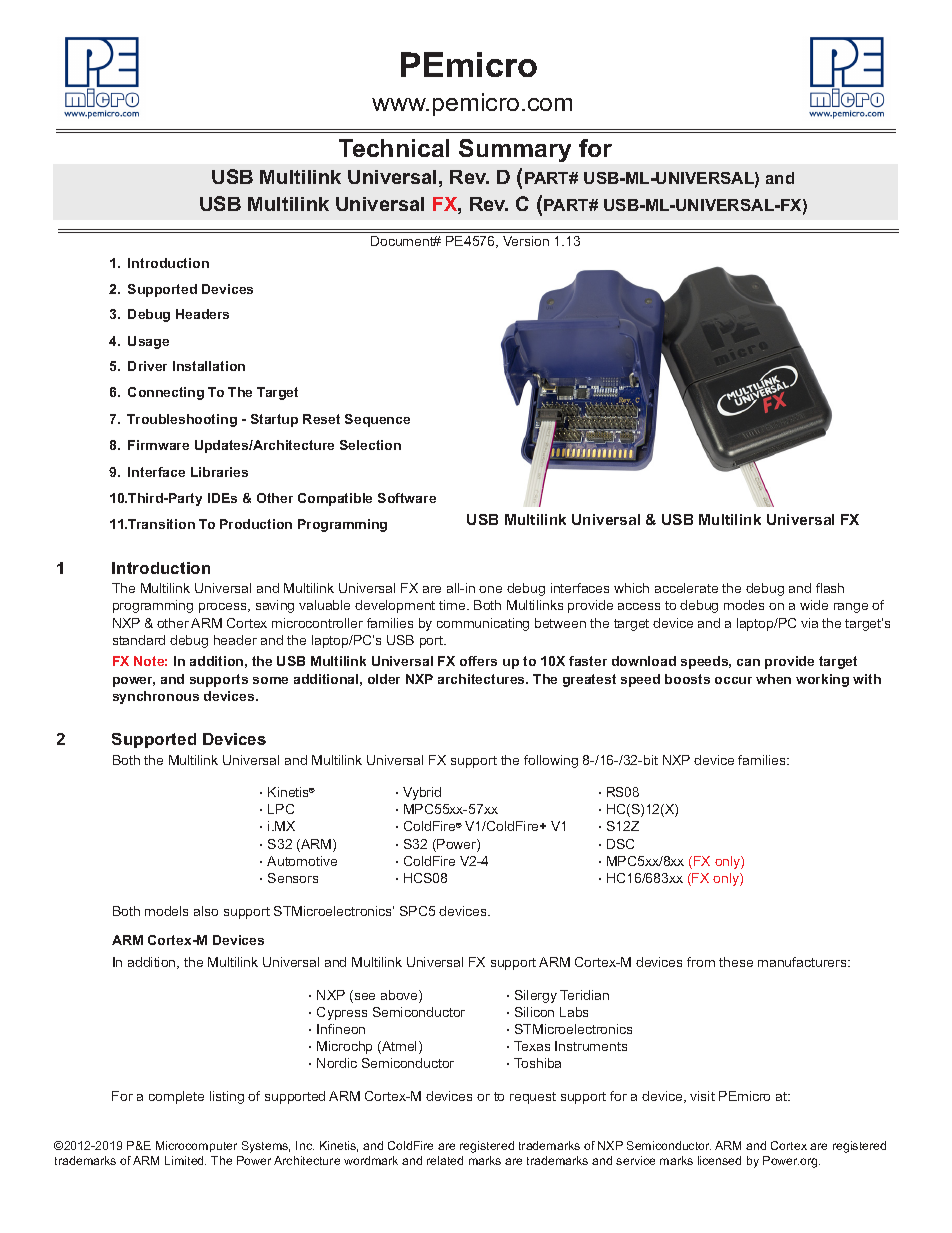  Describe the element at coordinates (526, 241) in the image. I see `Version` at that location.
